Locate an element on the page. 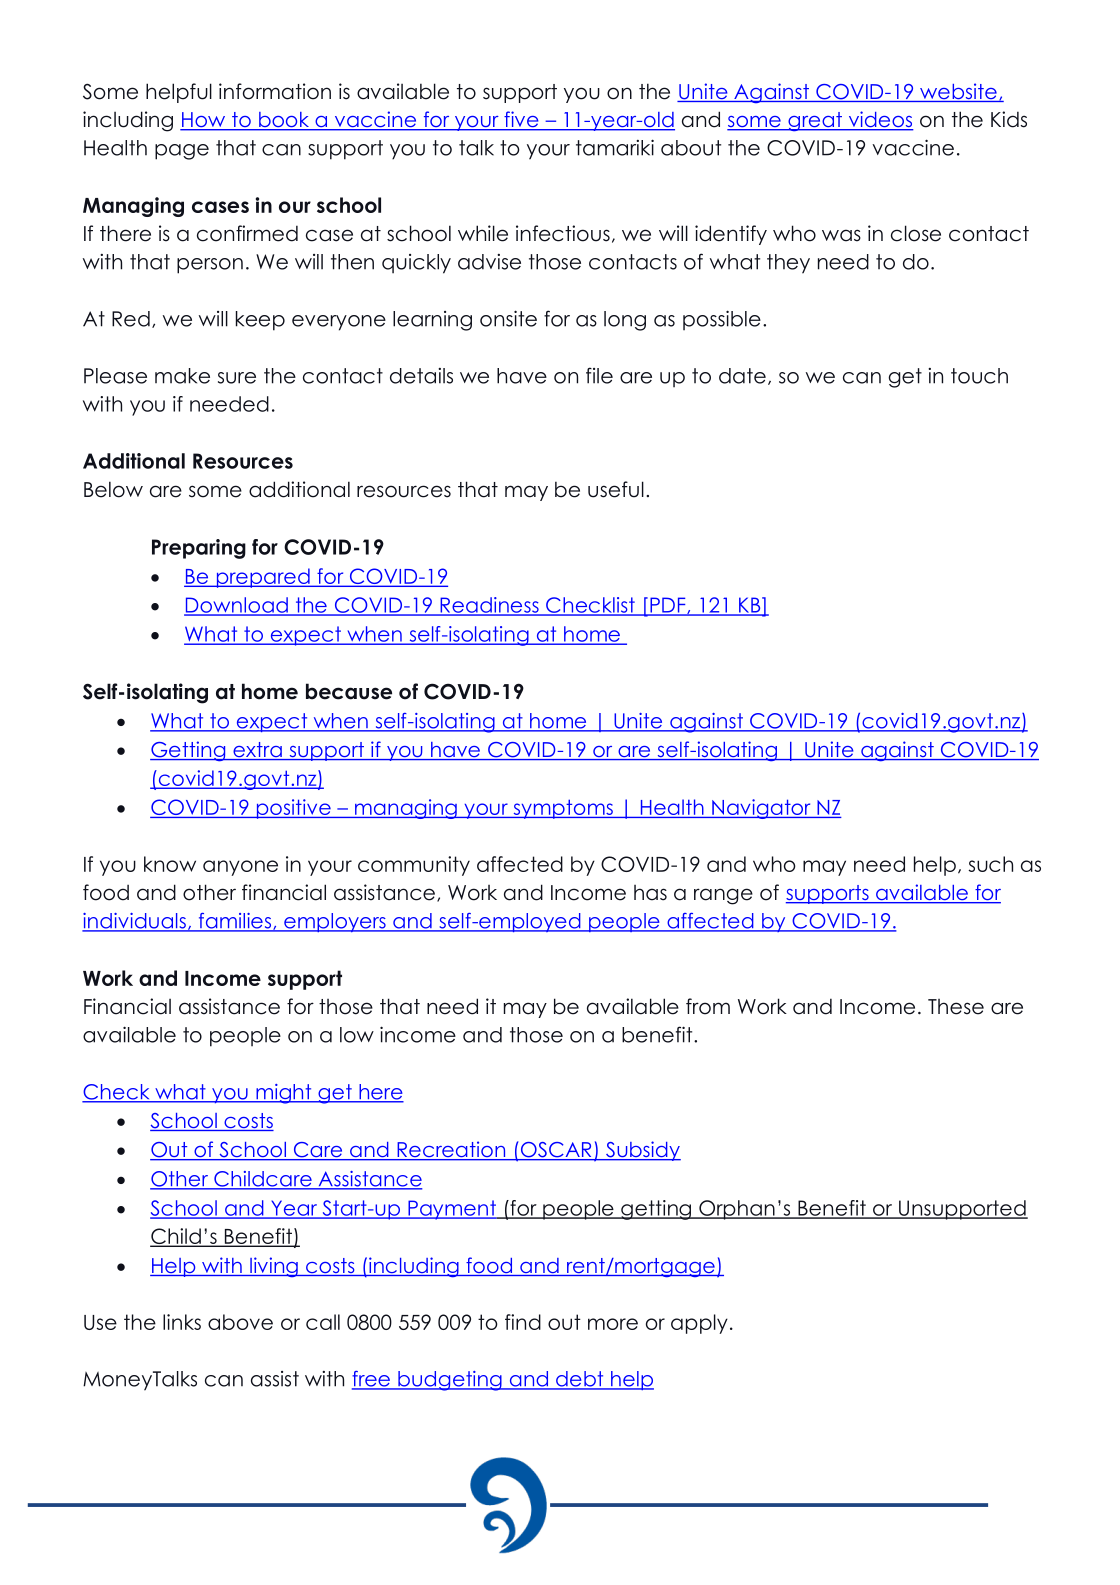 Image resolution: width=1120 pixels, height=1585 pixels. These is located at coordinates (956, 1007).
